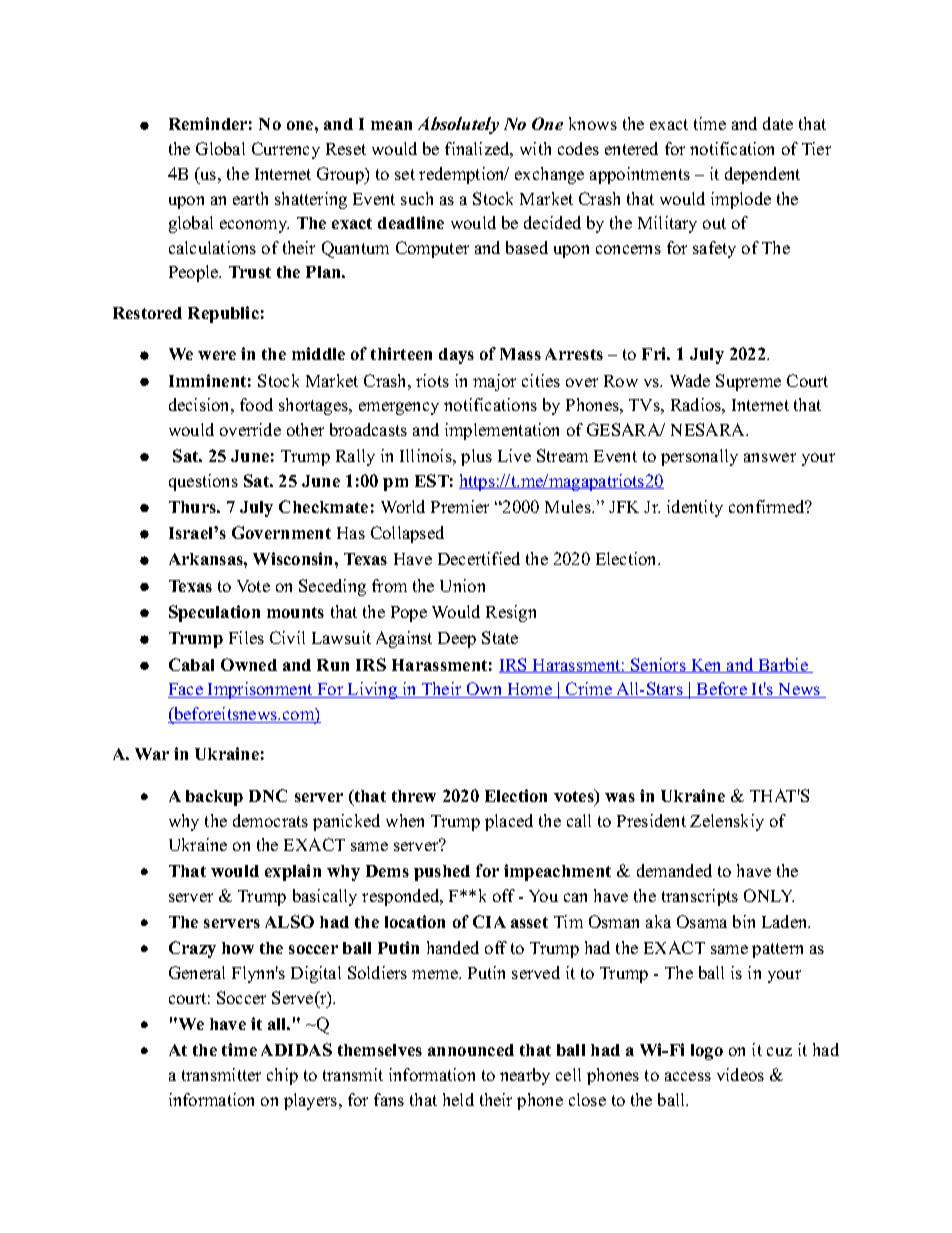  What do you see at coordinates (286, 150) in the image?
I see `Currency` at bounding box center [286, 150].
